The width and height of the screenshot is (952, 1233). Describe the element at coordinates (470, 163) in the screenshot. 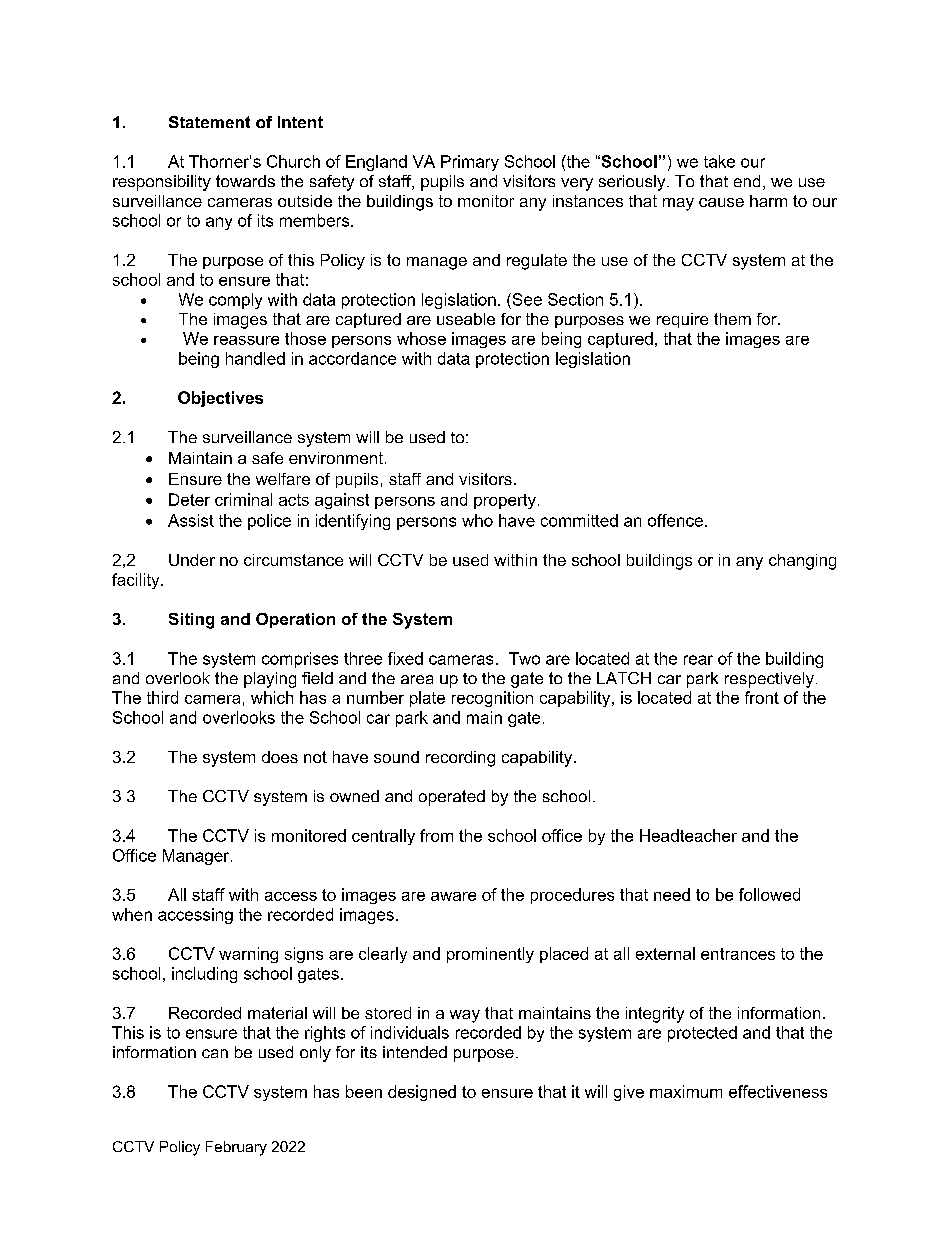

I see `Primary` at that location.
